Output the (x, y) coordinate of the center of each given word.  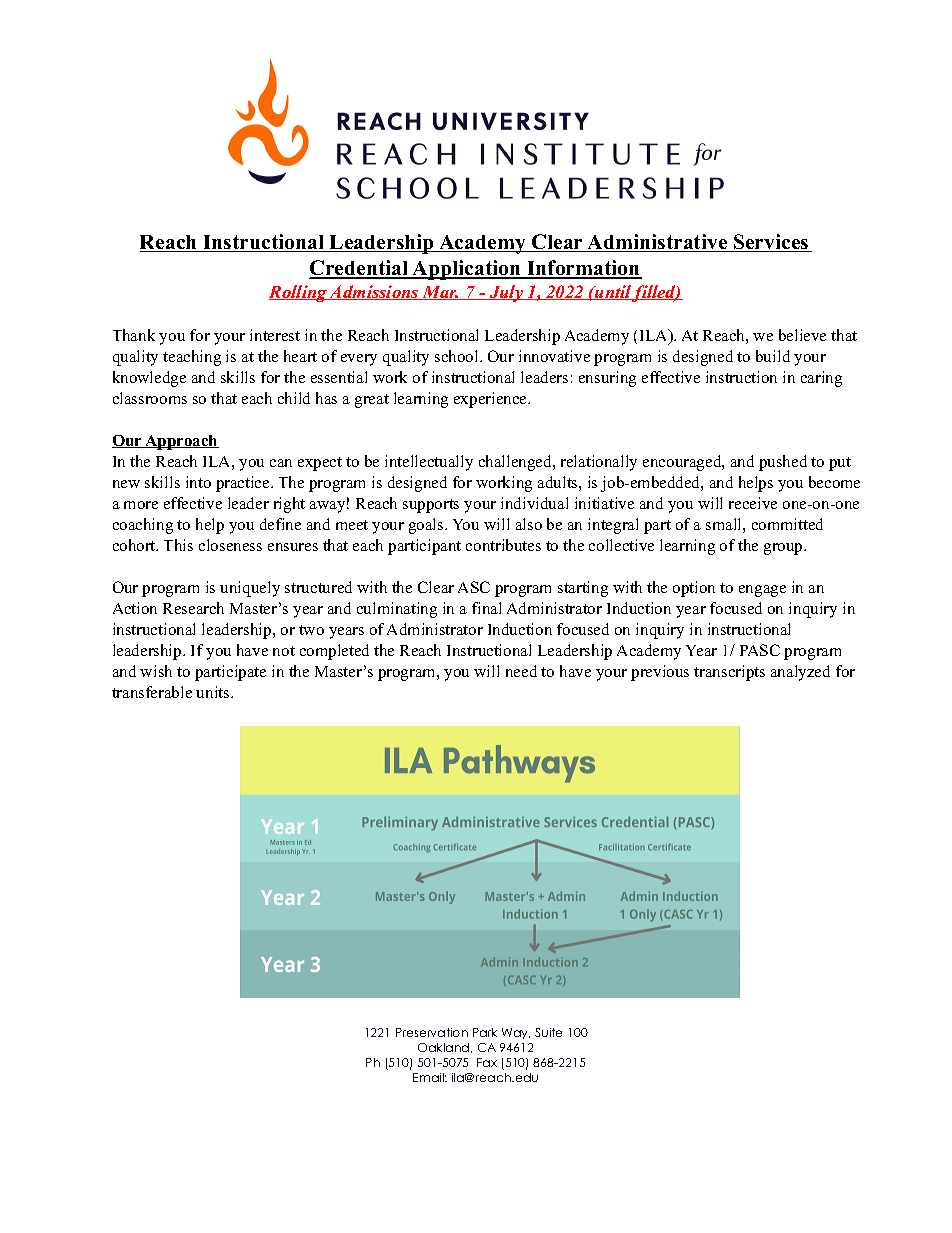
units (214, 692)
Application (467, 270)
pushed (783, 463)
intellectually (429, 463)
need (521, 671)
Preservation (432, 1032)
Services (771, 243)
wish (156, 671)
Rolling (299, 293)
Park (485, 1032)
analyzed (800, 673)
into (198, 482)
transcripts (729, 673)
